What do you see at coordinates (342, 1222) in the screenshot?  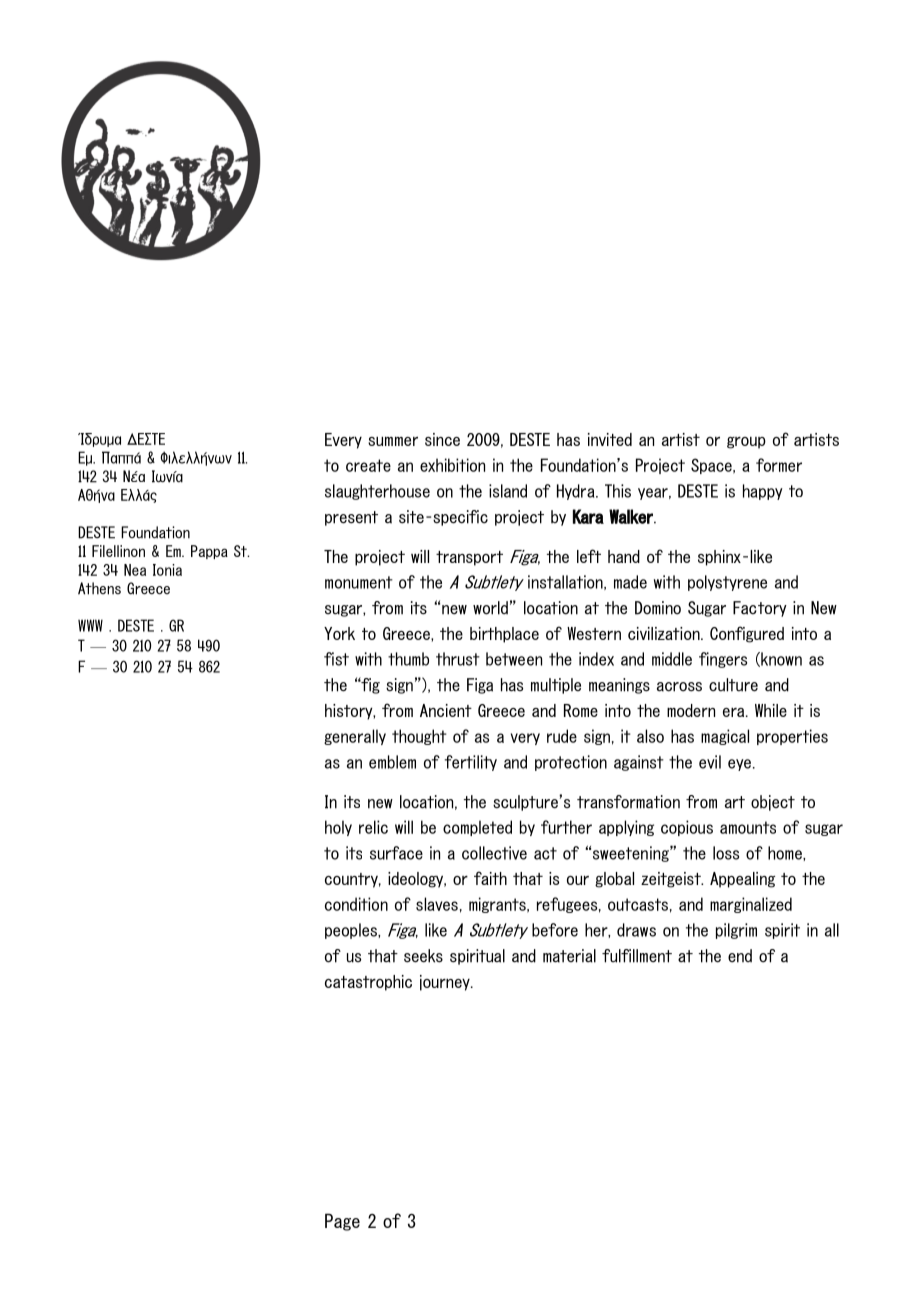 I see `Page` at bounding box center [342, 1222].
